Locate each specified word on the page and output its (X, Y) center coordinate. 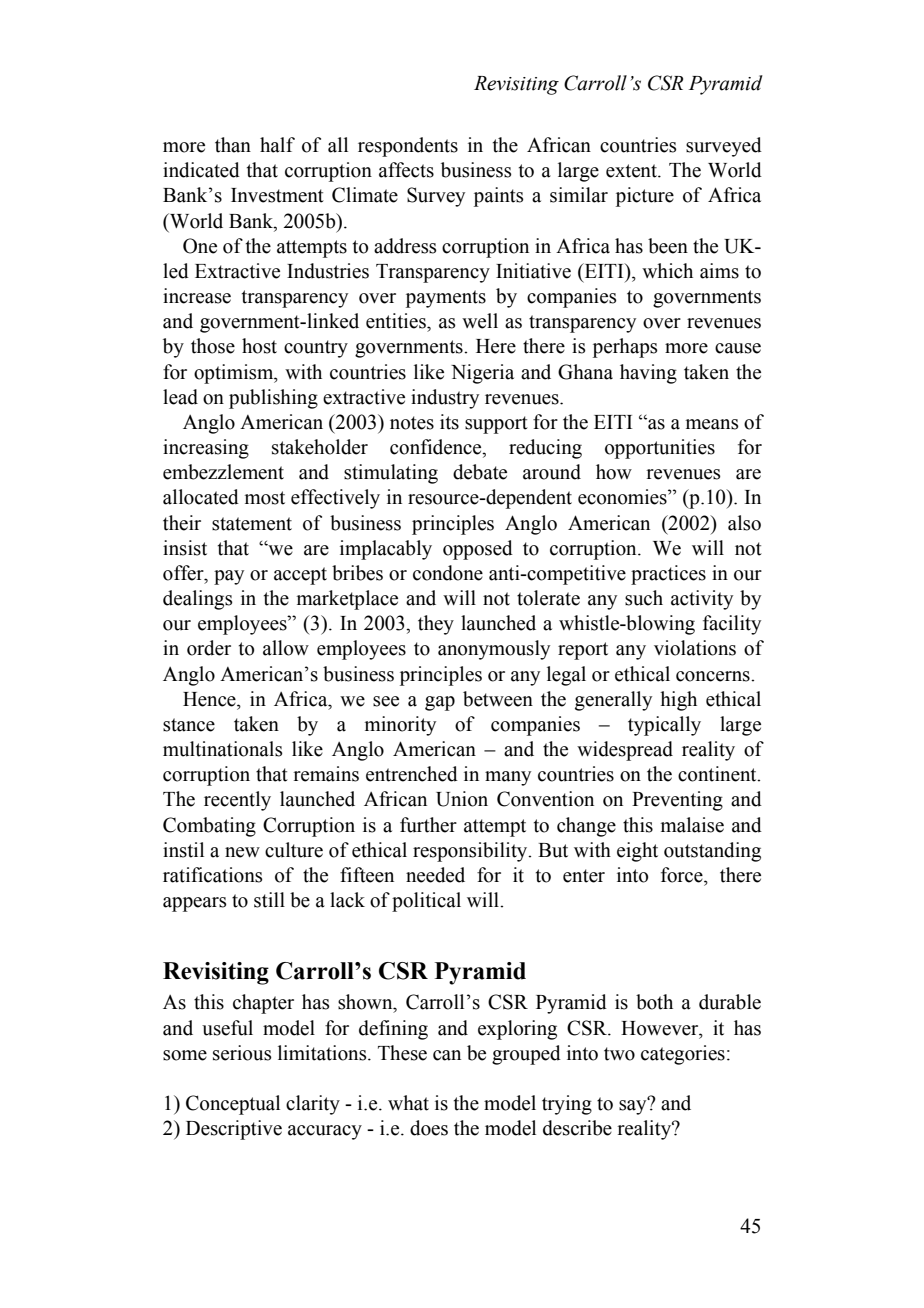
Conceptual (233, 1105)
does (429, 1128)
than (233, 145)
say (634, 1106)
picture (645, 197)
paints (498, 197)
